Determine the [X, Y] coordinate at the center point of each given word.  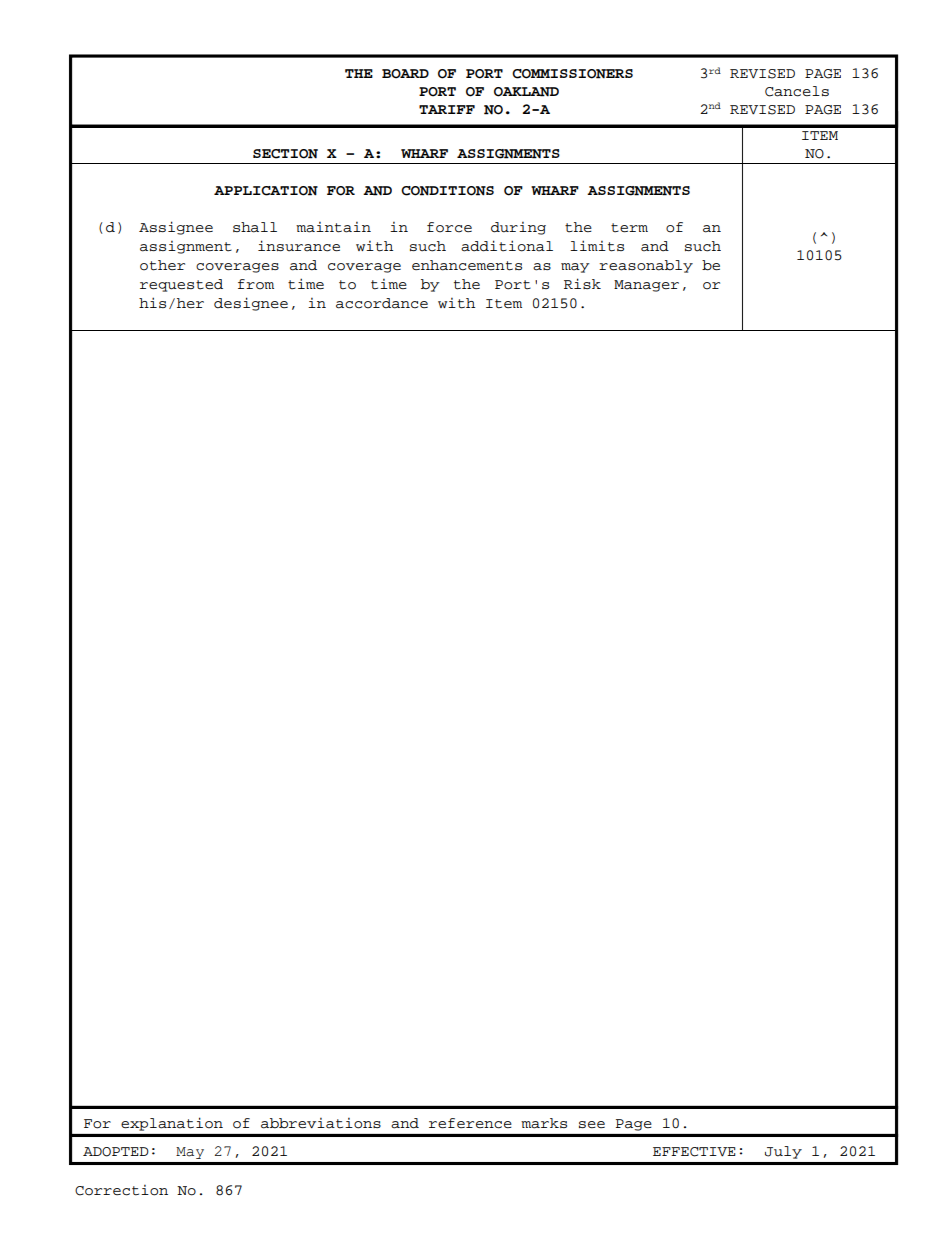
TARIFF [447, 109]
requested [181, 285]
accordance [382, 303]
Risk [582, 283]
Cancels [797, 91]
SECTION [285, 154]
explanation [172, 1124]
